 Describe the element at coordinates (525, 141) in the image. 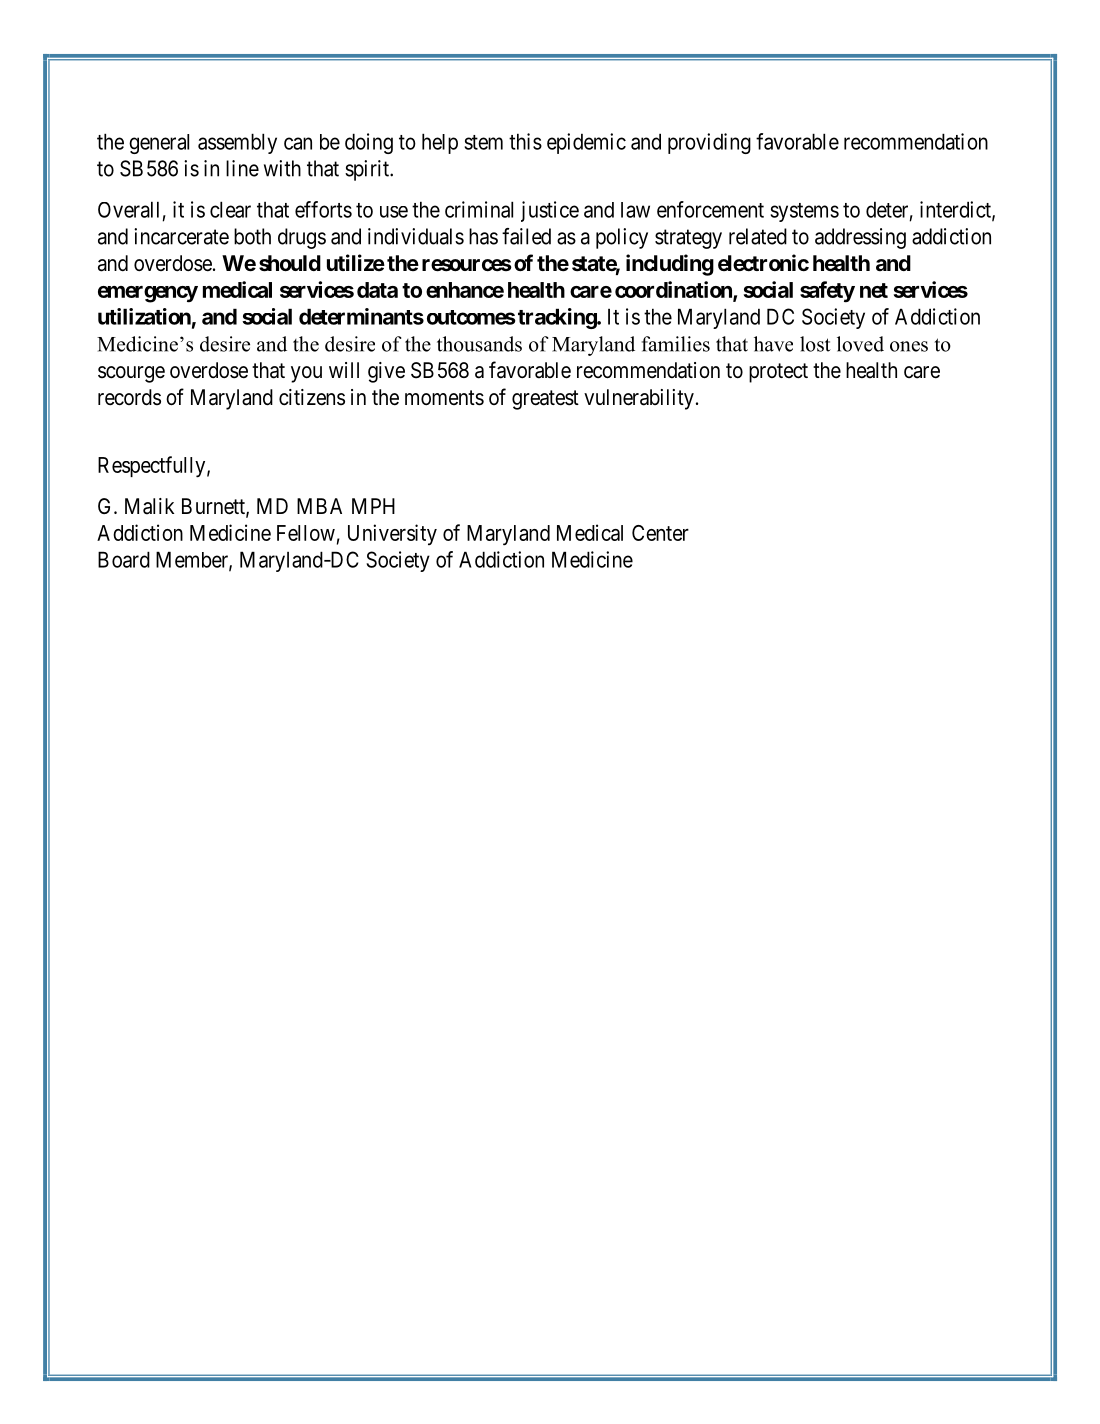

I see `this` at that location.
